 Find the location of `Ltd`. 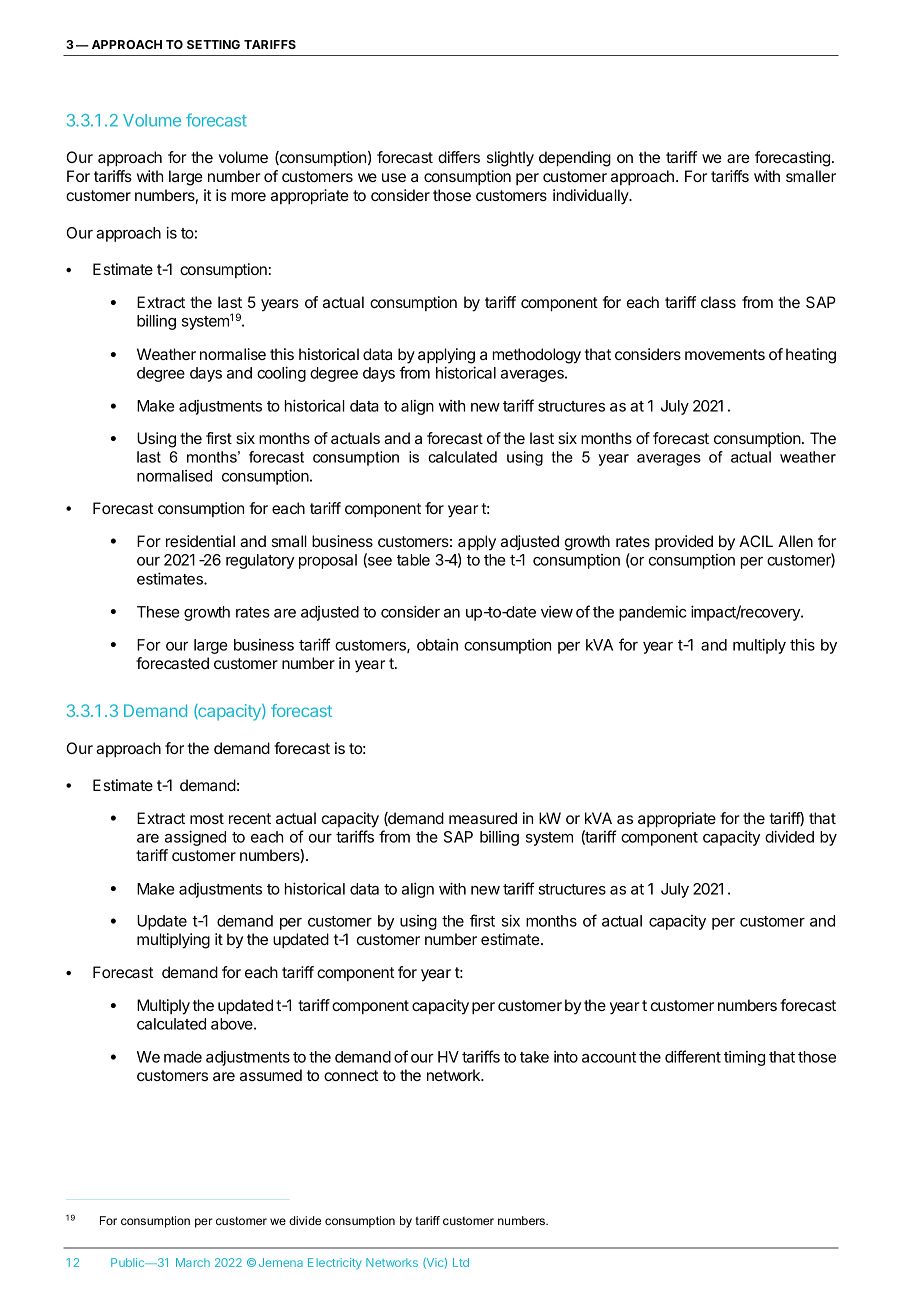

Ltd is located at coordinates (461, 1262).
